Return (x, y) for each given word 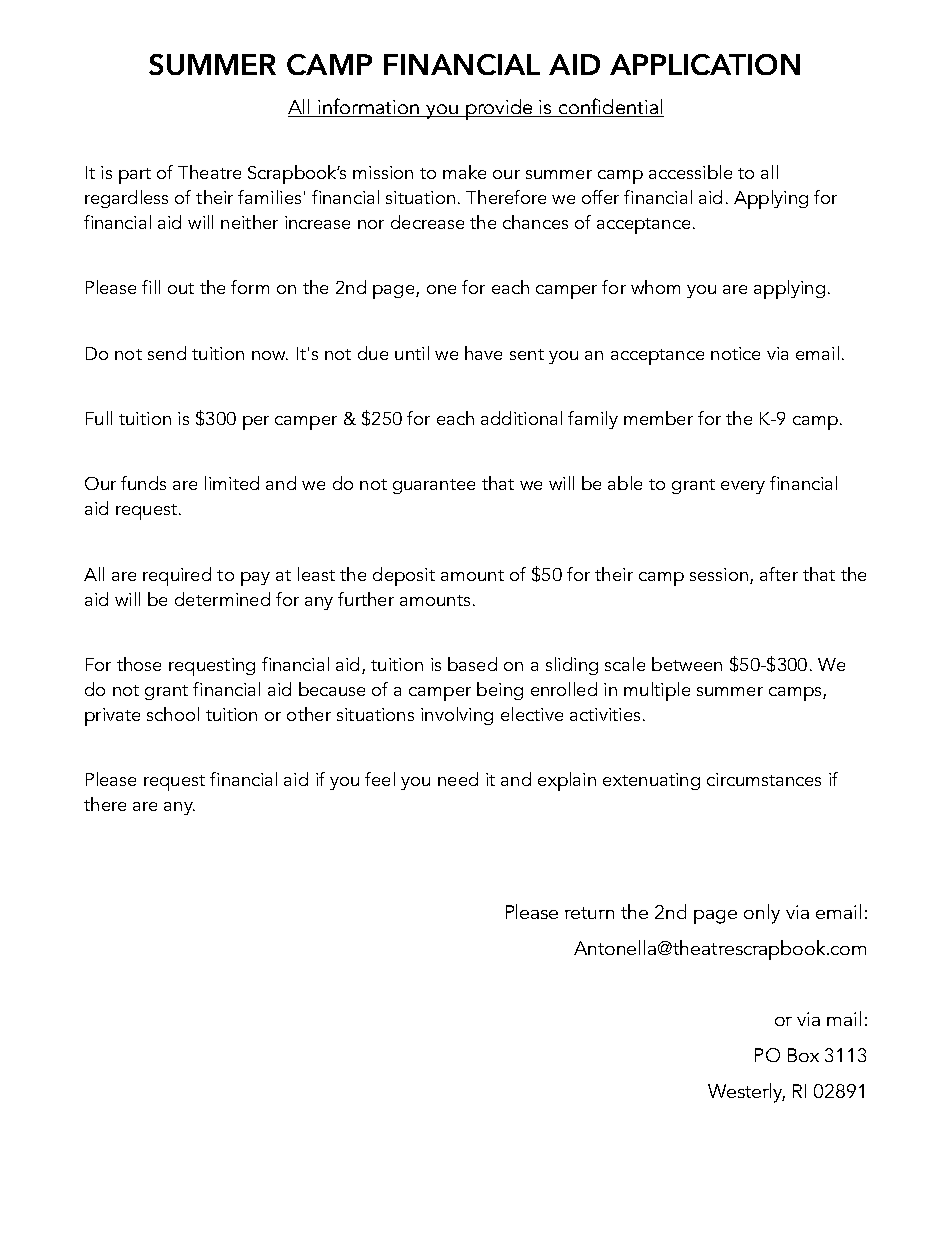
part (135, 176)
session (719, 574)
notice (735, 353)
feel (380, 779)
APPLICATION (705, 64)
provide (499, 109)
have (483, 353)
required (177, 576)
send (167, 353)
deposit (404, 576)
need (458, 779)
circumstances (764, 779)
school (173, 714)
